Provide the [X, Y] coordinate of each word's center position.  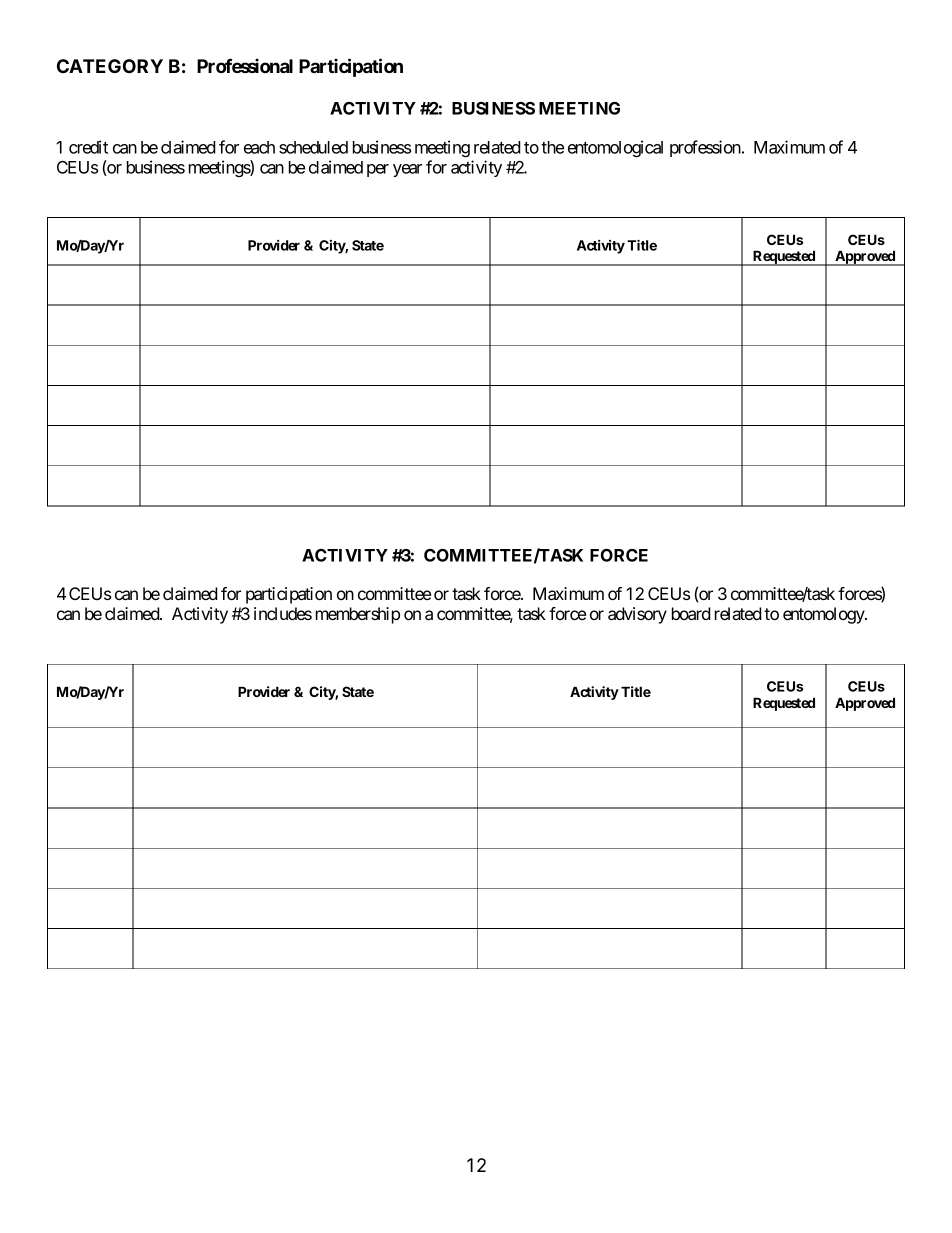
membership [358, 615]
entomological [615, 148]
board [691, 613]
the [552, 147]
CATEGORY [110, 66]
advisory [637, 615]
